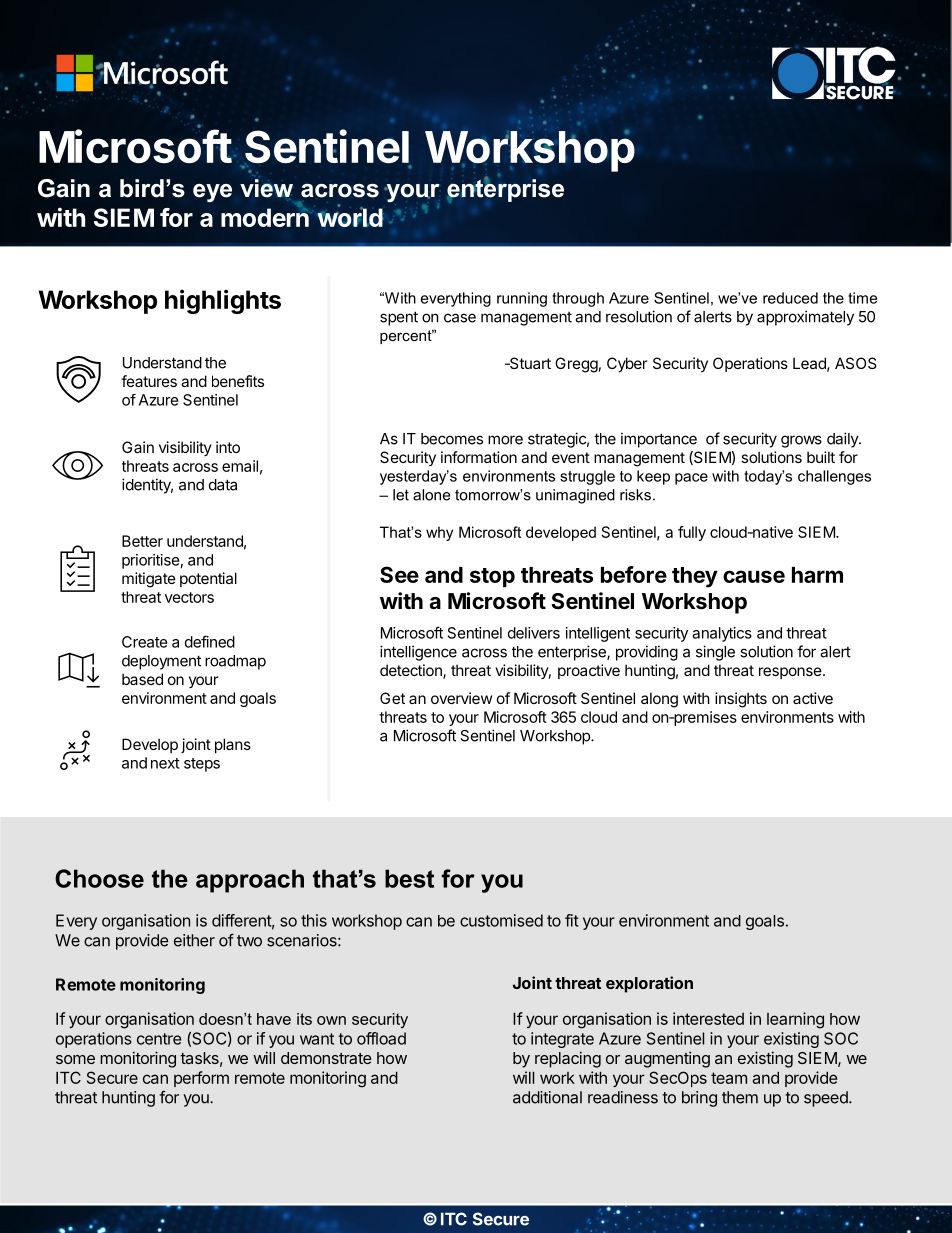 This document has width=952, height=1233. I want to click on best, so click(409, 878).
